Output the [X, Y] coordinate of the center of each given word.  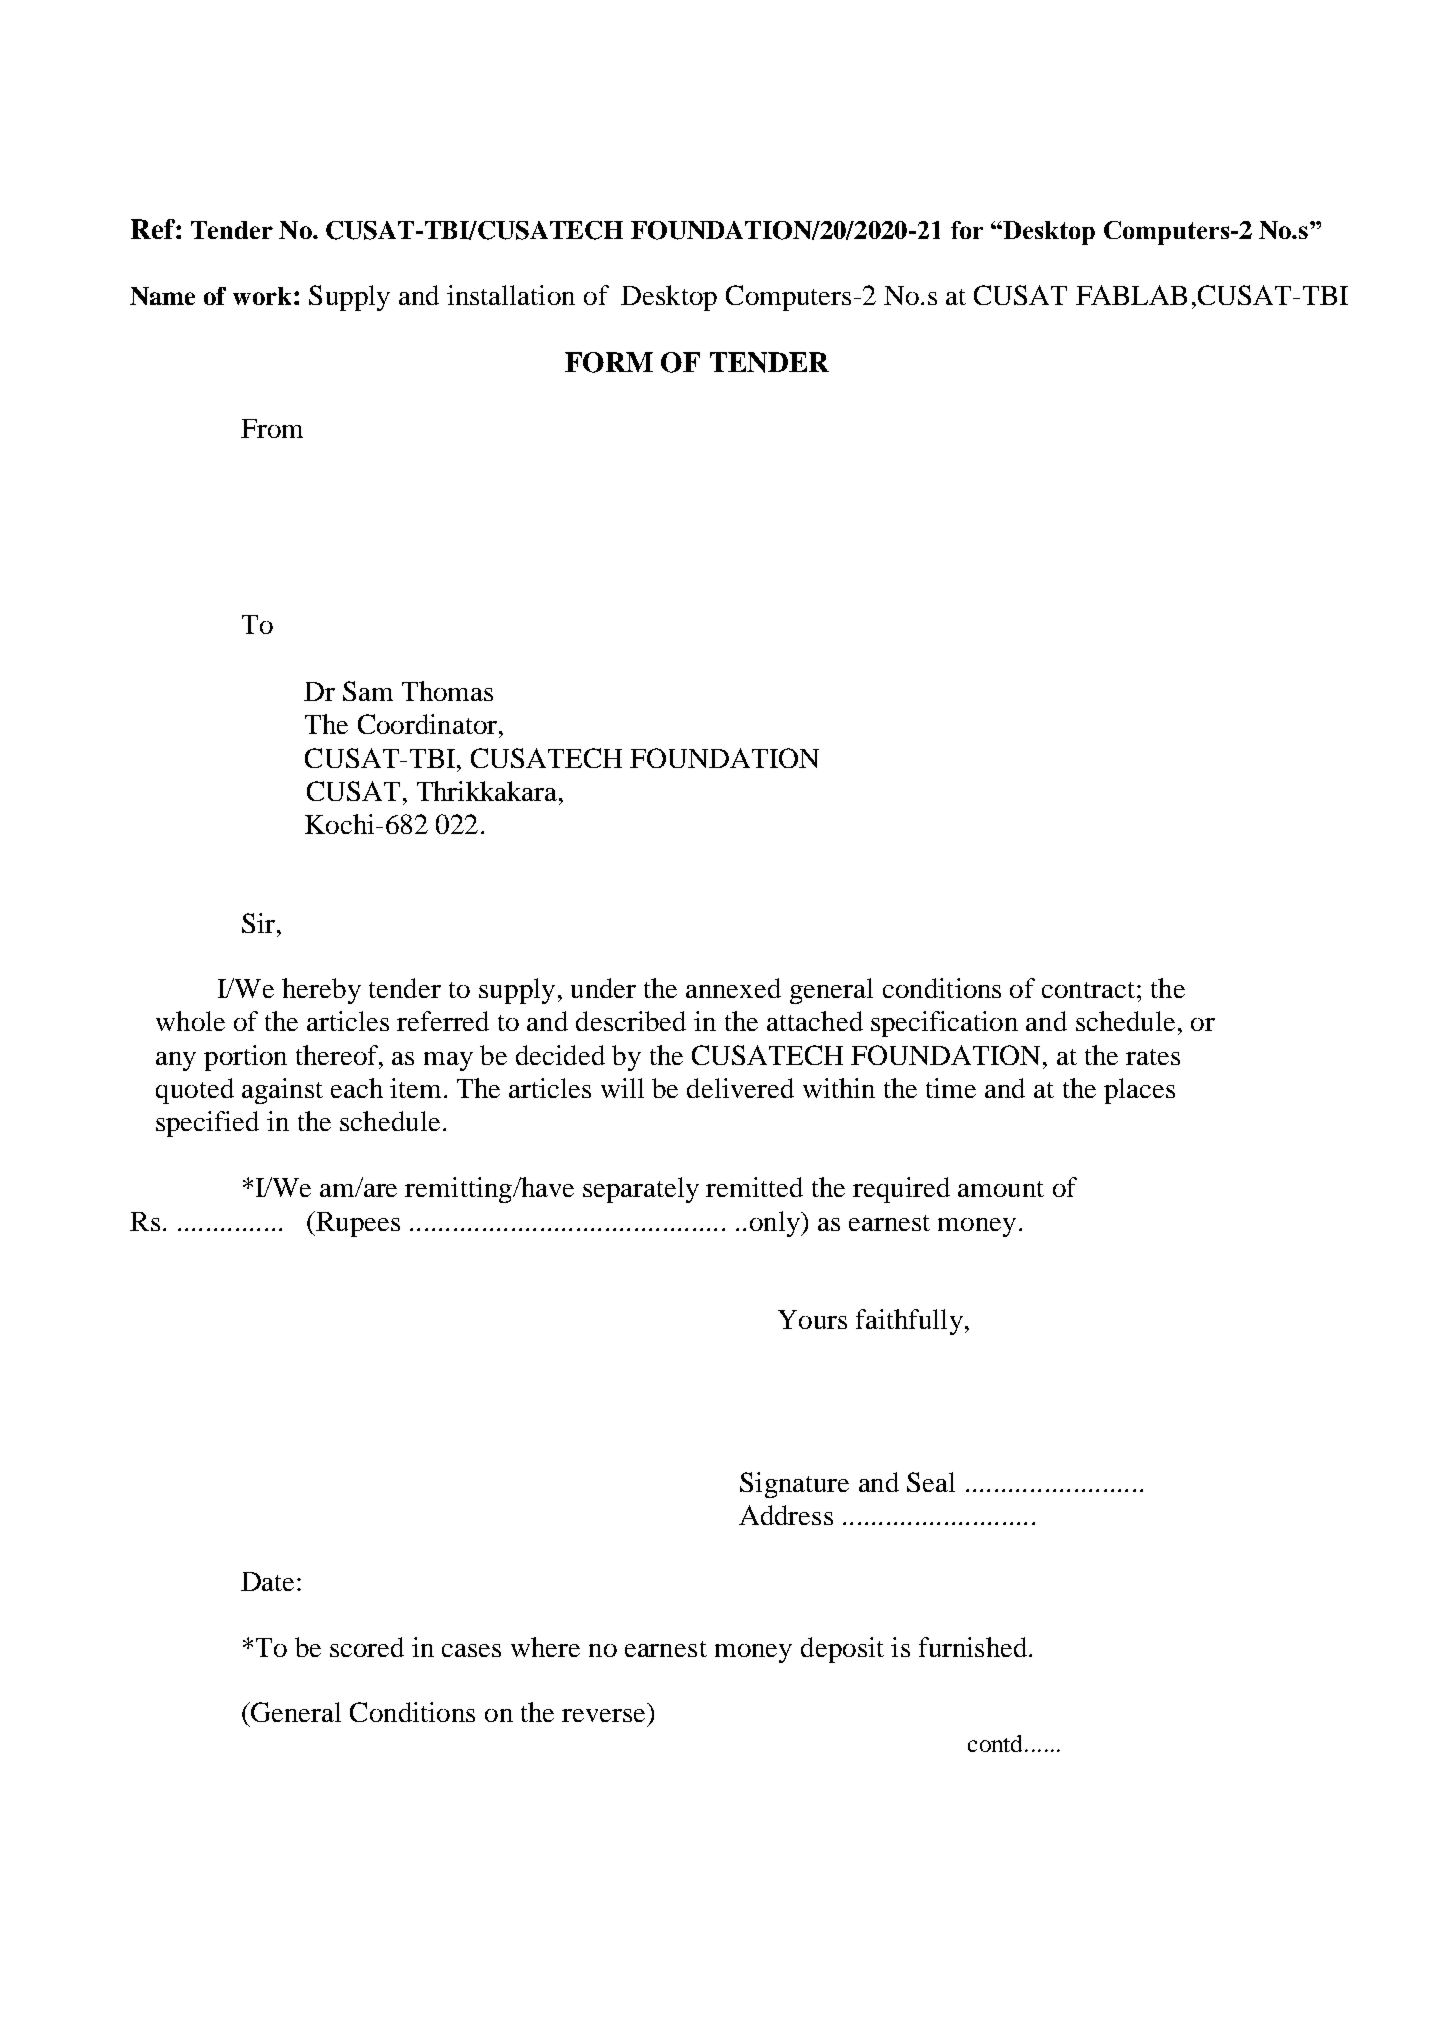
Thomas [447, 691]
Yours [812, 1319]
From [272, 428]
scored [367, 1647]
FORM [609, 362]
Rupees [357, 1224]
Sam [368, 691]
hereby [321, 991]
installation [511, 295]
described [631, 1021]
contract [1088, 990]
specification [944, 1024]
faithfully [909, 1322]
